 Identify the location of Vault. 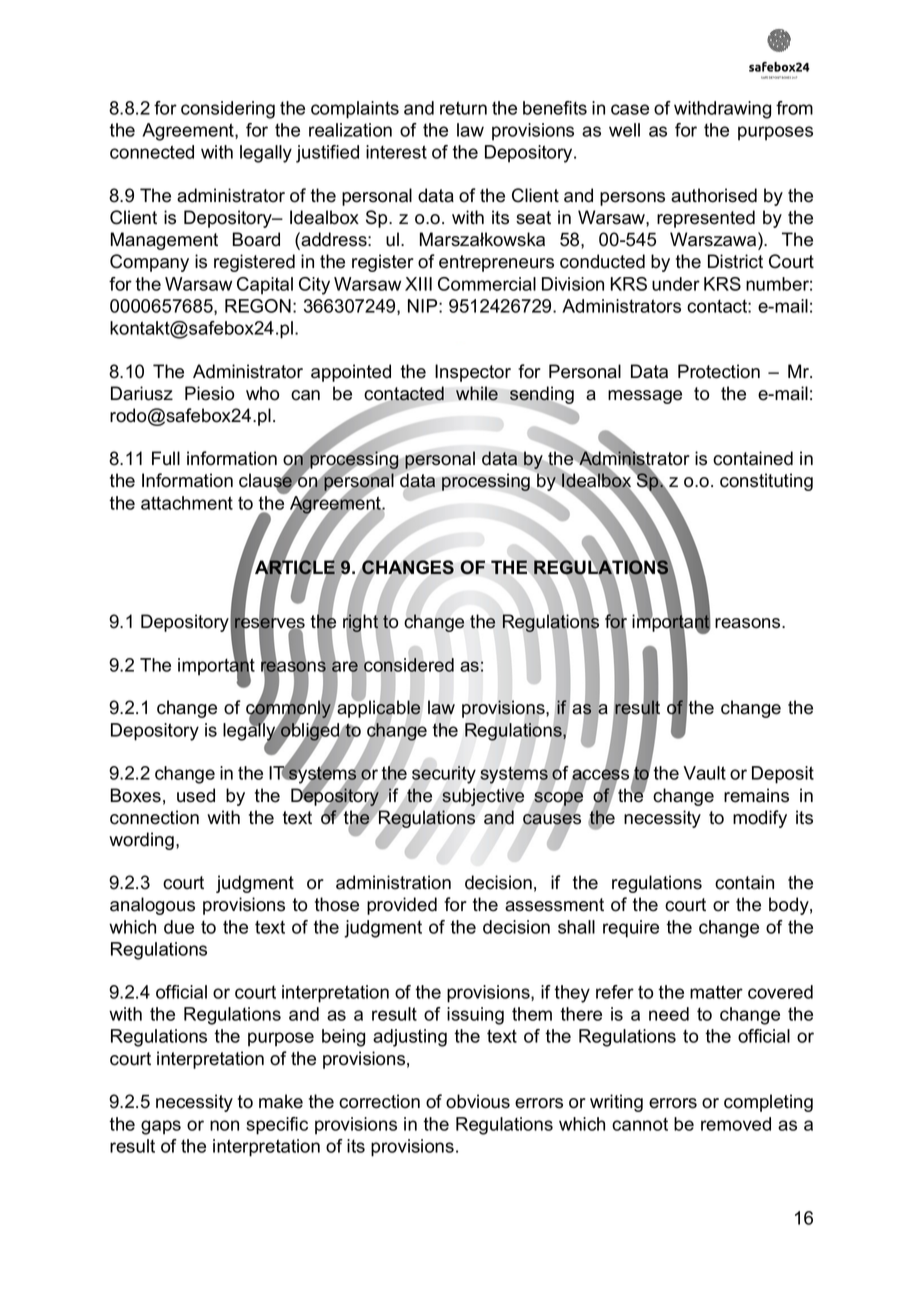
(704, 773).
